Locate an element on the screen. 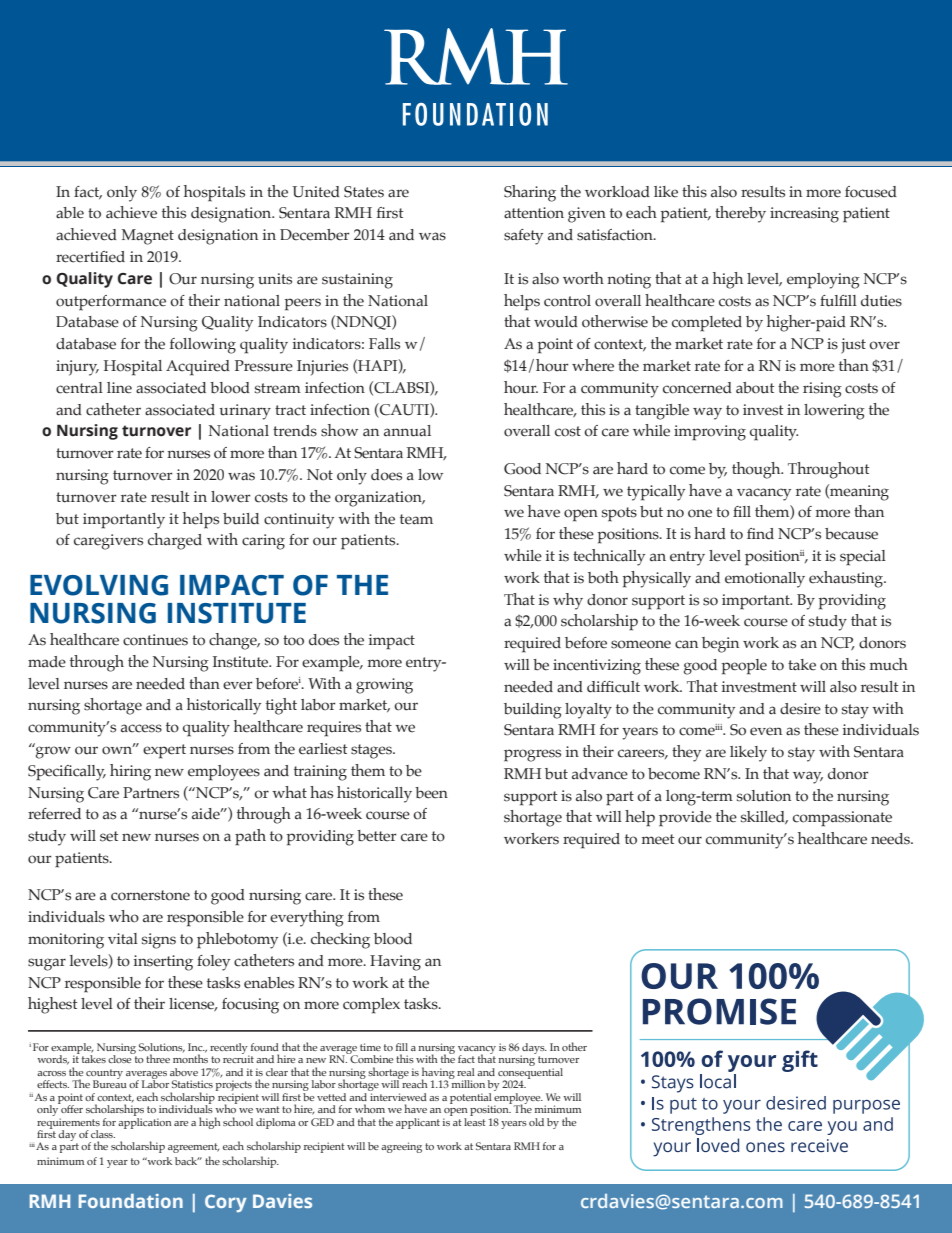 The image size is (952, 1233). outperformance is located at coordinates (111, 303).
